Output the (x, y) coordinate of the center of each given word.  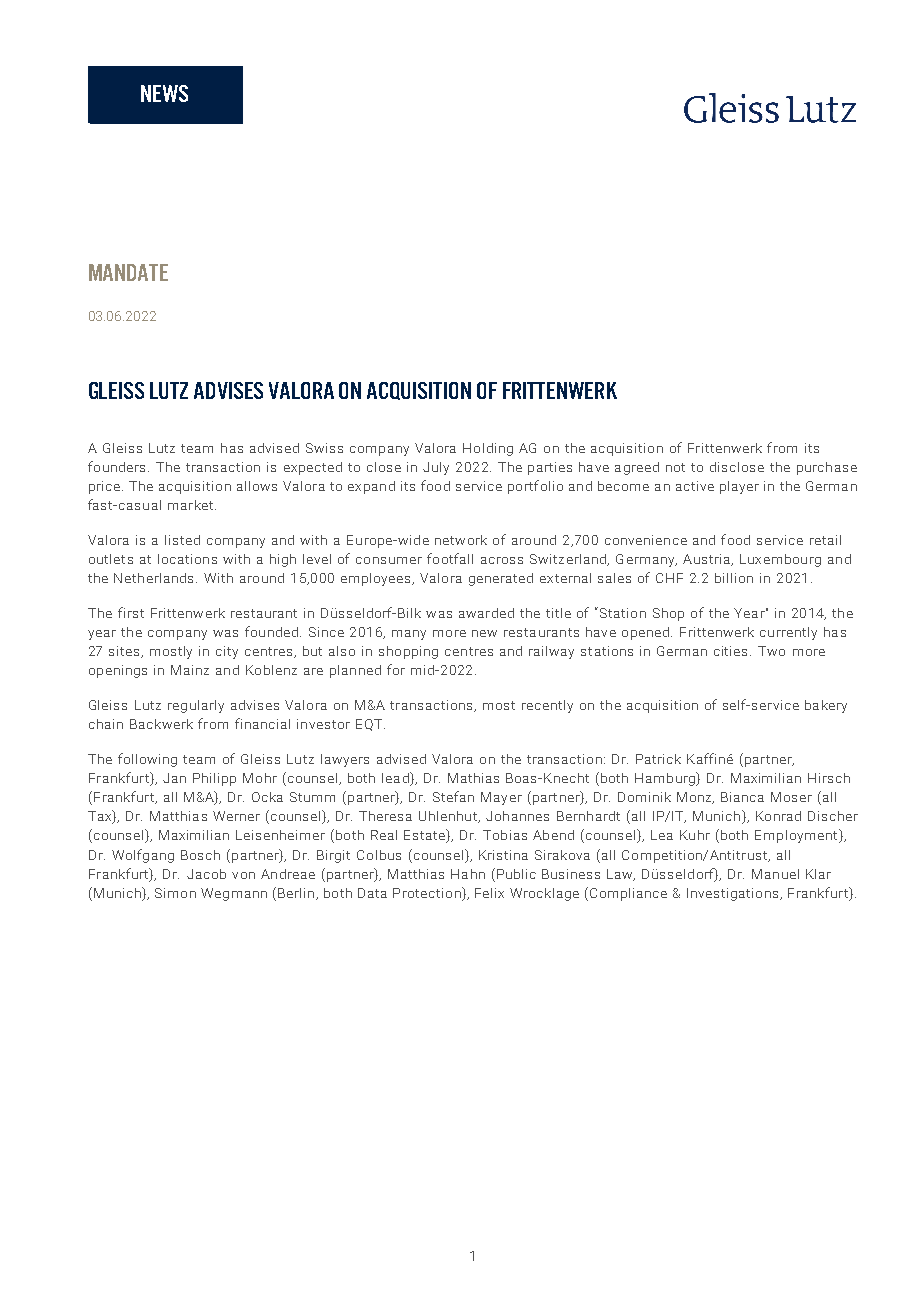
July (436, 468)
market (190, 505)
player (739, 487)
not (675, 467)
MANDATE (128, 272)
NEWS (164, 93)
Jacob (206, 874)
